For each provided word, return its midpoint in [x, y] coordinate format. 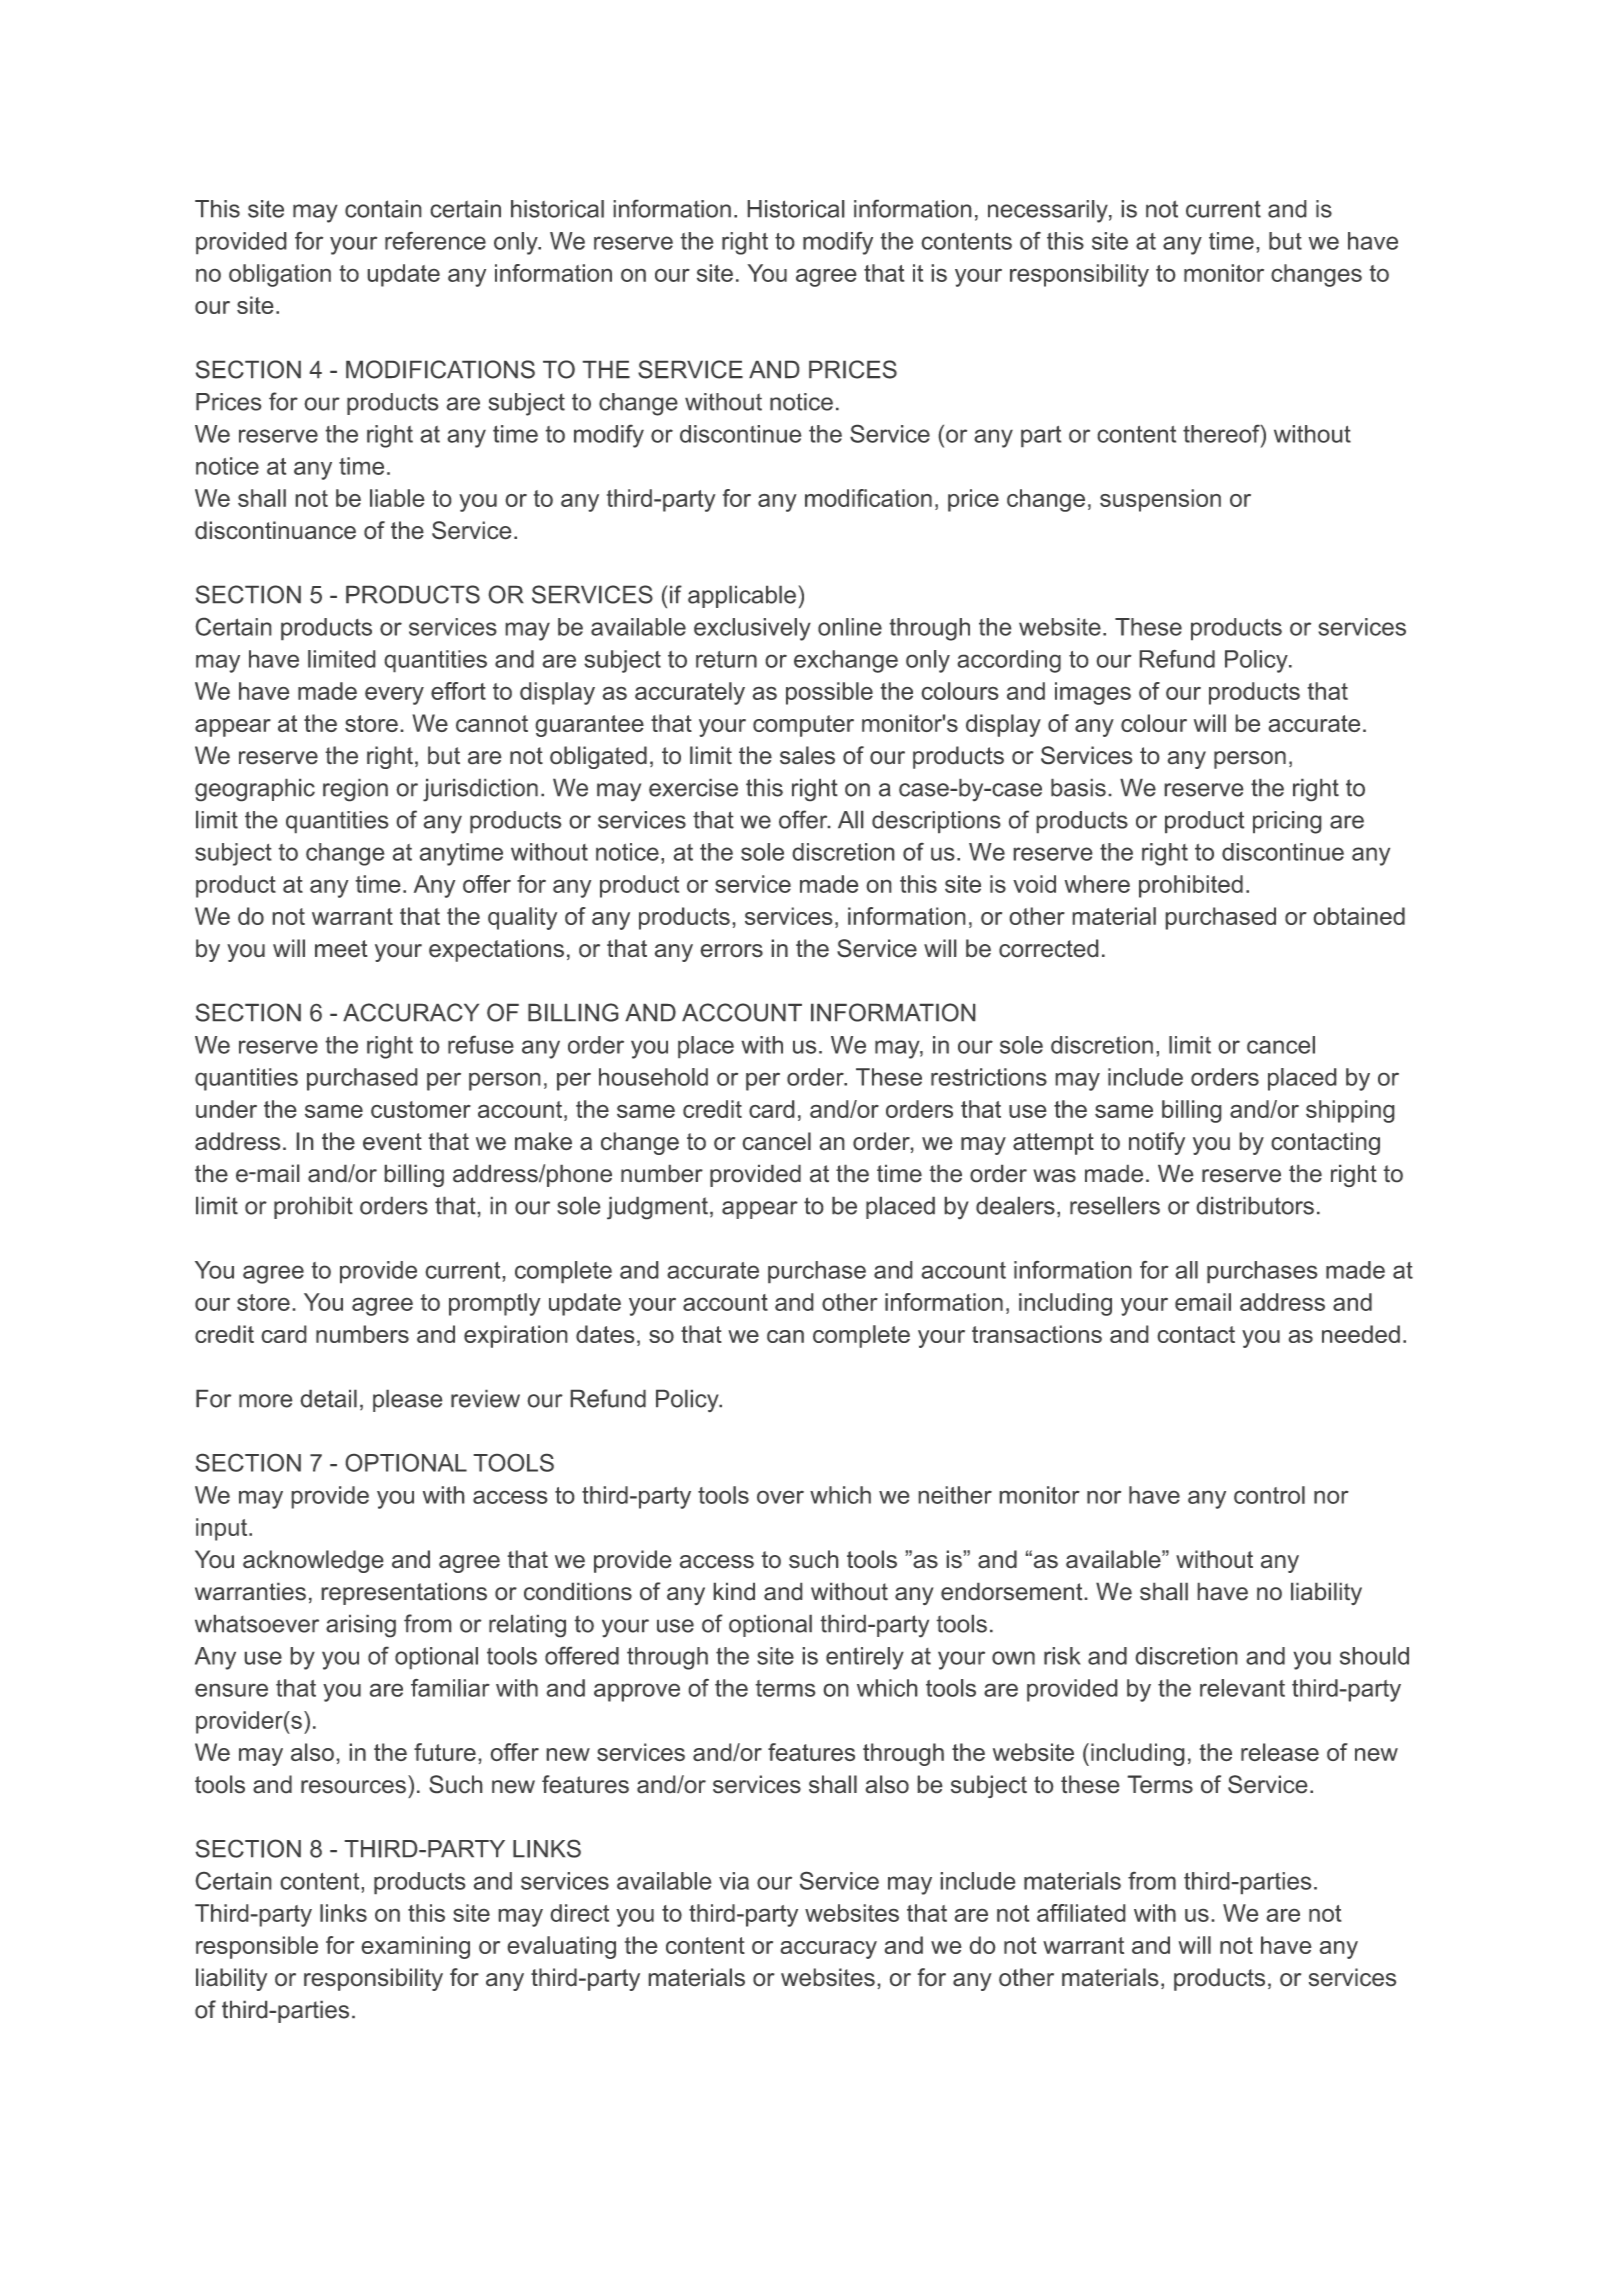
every [394, 695]
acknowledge [313, 1561]
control [1269, 1495]
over [780, 1497]
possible [829, 693]
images [1093, 693]
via [734, 1881]
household [653, 1077]
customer [421, 1109]
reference [435, 240]
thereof [1222, 433]
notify [1157, 1143]
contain [383, 209]
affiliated [1081, 1913]
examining [415, 1947]
